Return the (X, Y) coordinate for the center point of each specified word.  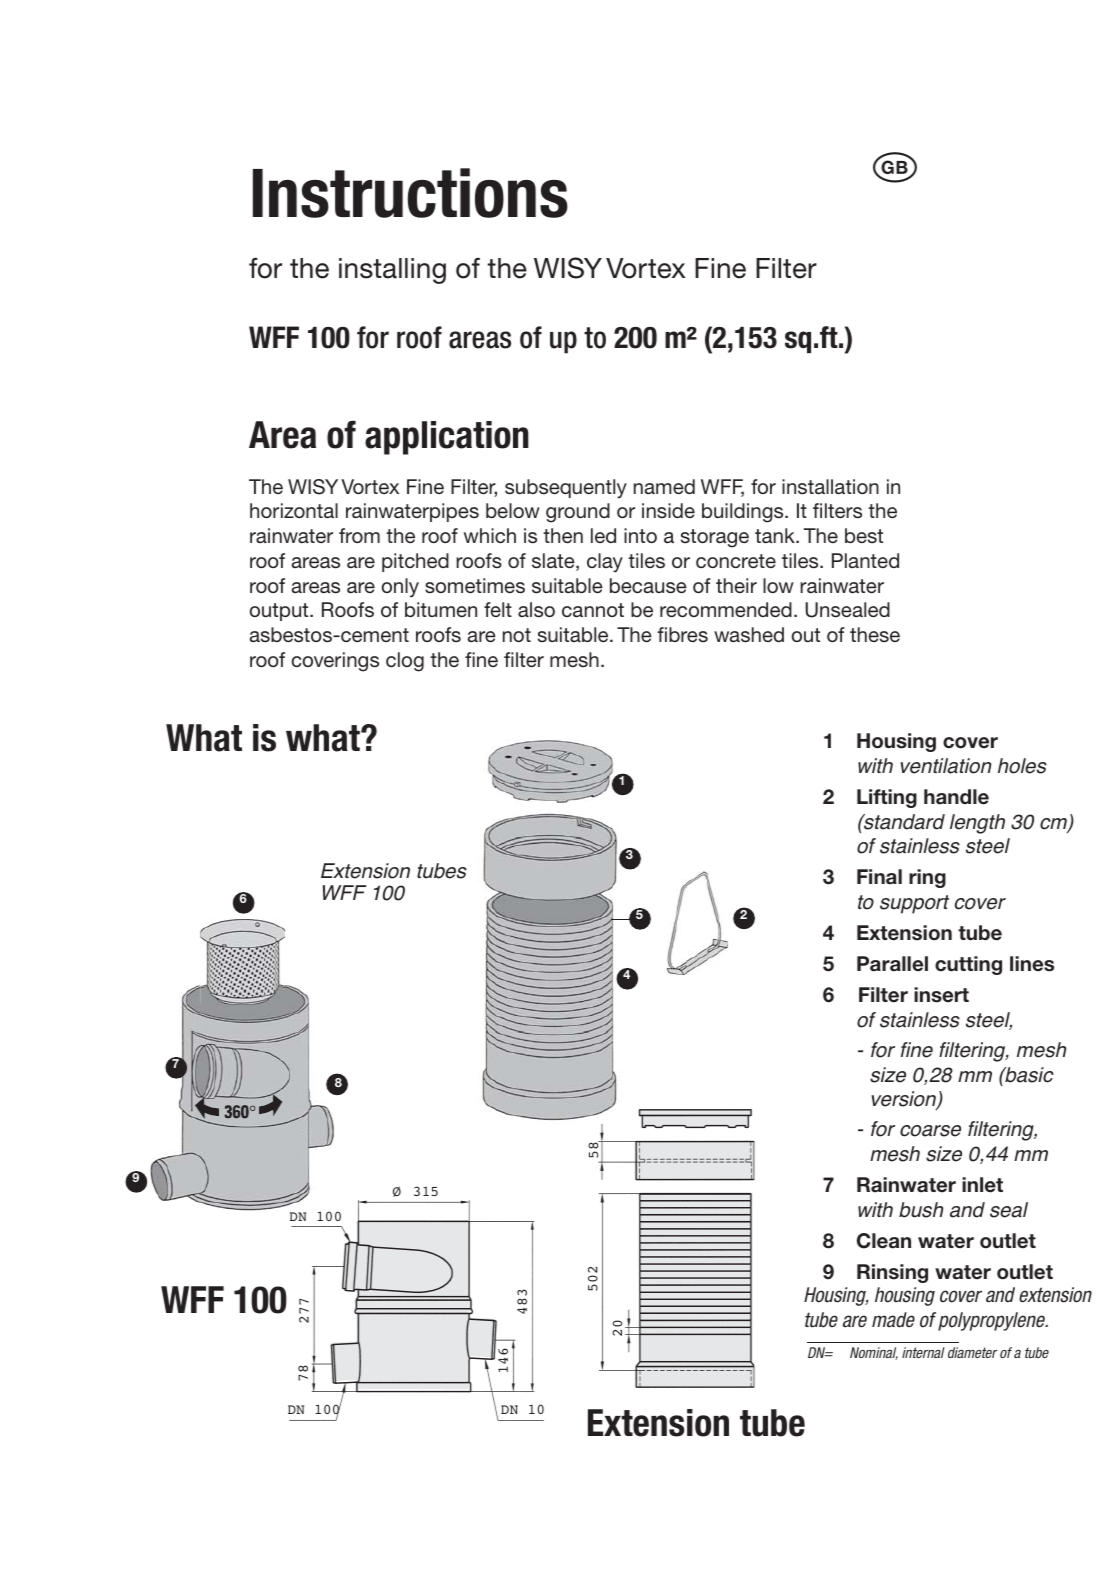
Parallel (892, 964)
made (893, 1320)
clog (405, 662)
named (664, 486)
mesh (574, 659)
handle (956, 797)
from (359, 535)
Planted (865, 560)
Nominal (874, 1353)
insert (941, 995)
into (640, 535)
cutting (968, 965)
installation (830, 487)
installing (392, 271)
